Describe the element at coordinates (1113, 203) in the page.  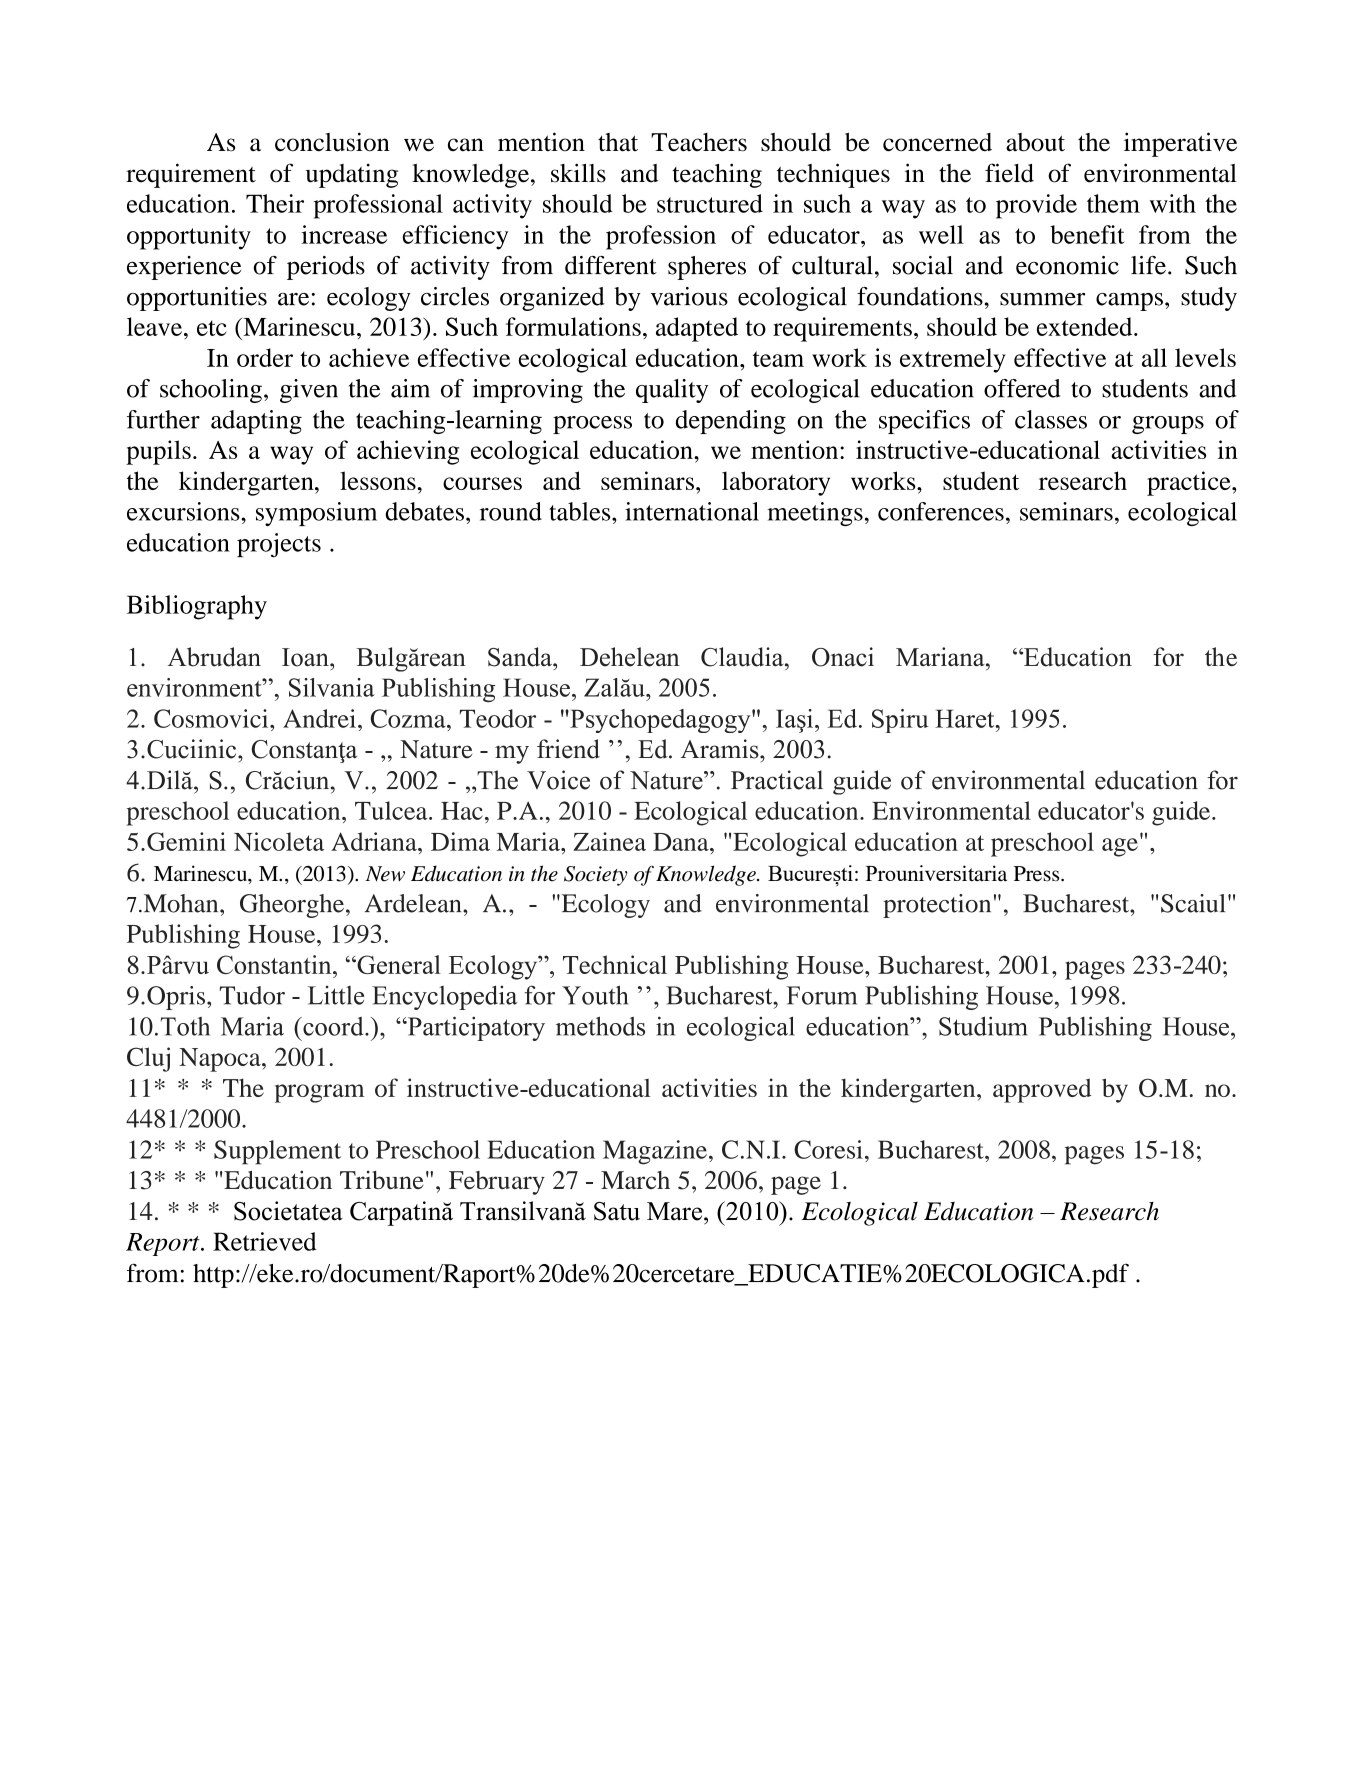
I see `them` at that location.
